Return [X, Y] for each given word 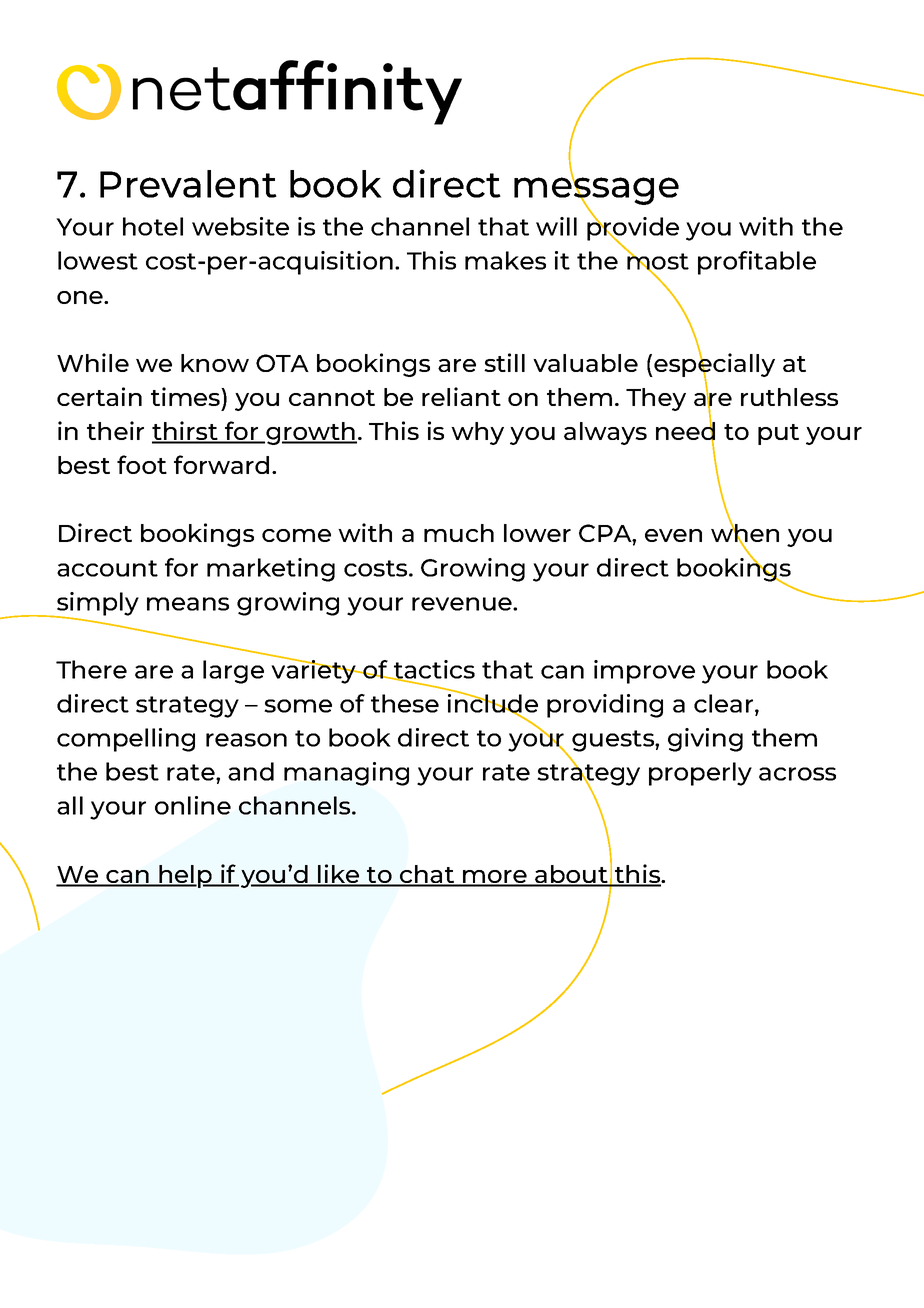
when [745, 533]
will [556, 226]
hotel [153, 226]
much [459, 533]
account [107, 568]
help [185, 876]
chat [427, 875]
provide [633, 229]
